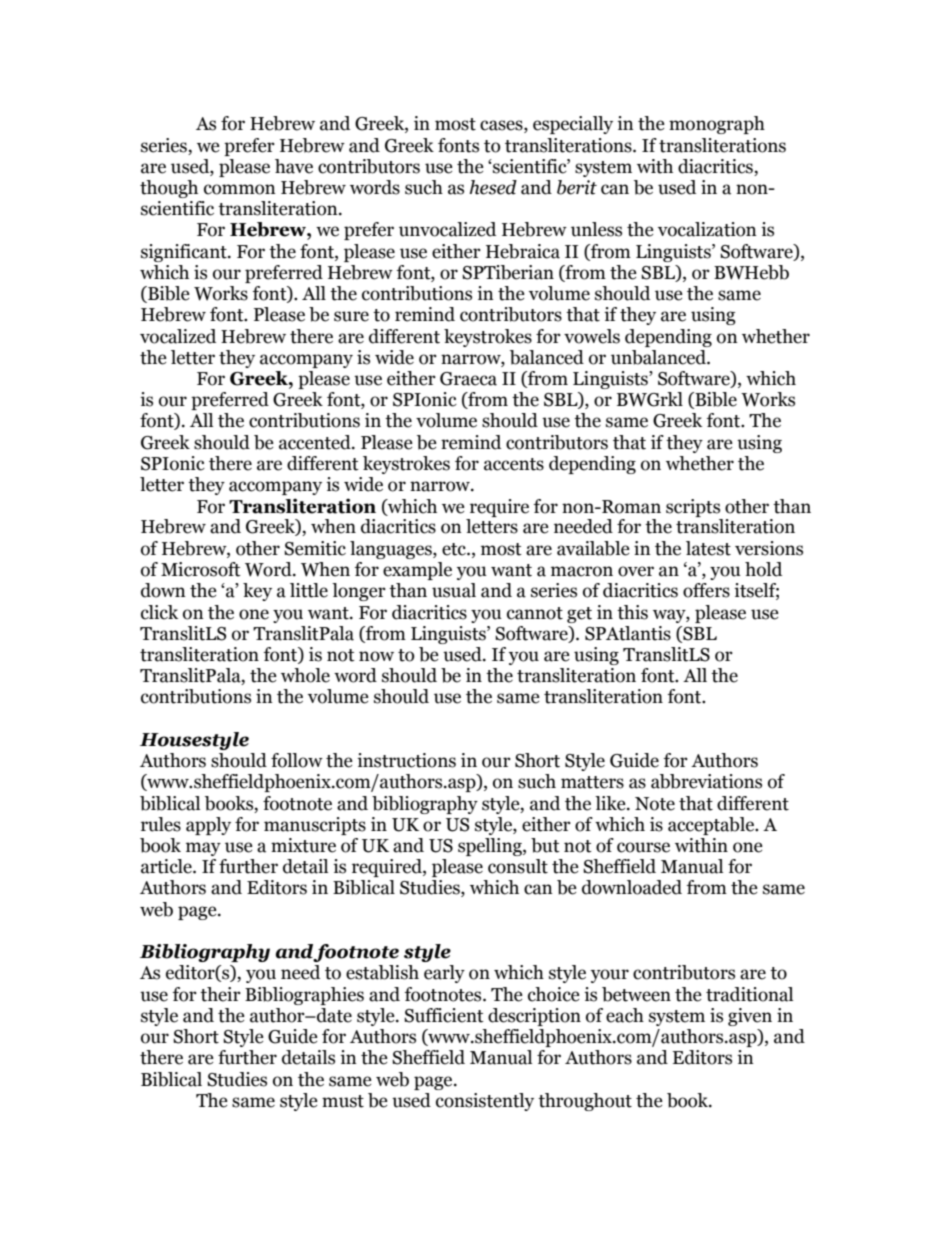 The width and height of the page is (952, 1233). Describe the element at coordinates (297, 760) in the page. I see `follow` at that location.
